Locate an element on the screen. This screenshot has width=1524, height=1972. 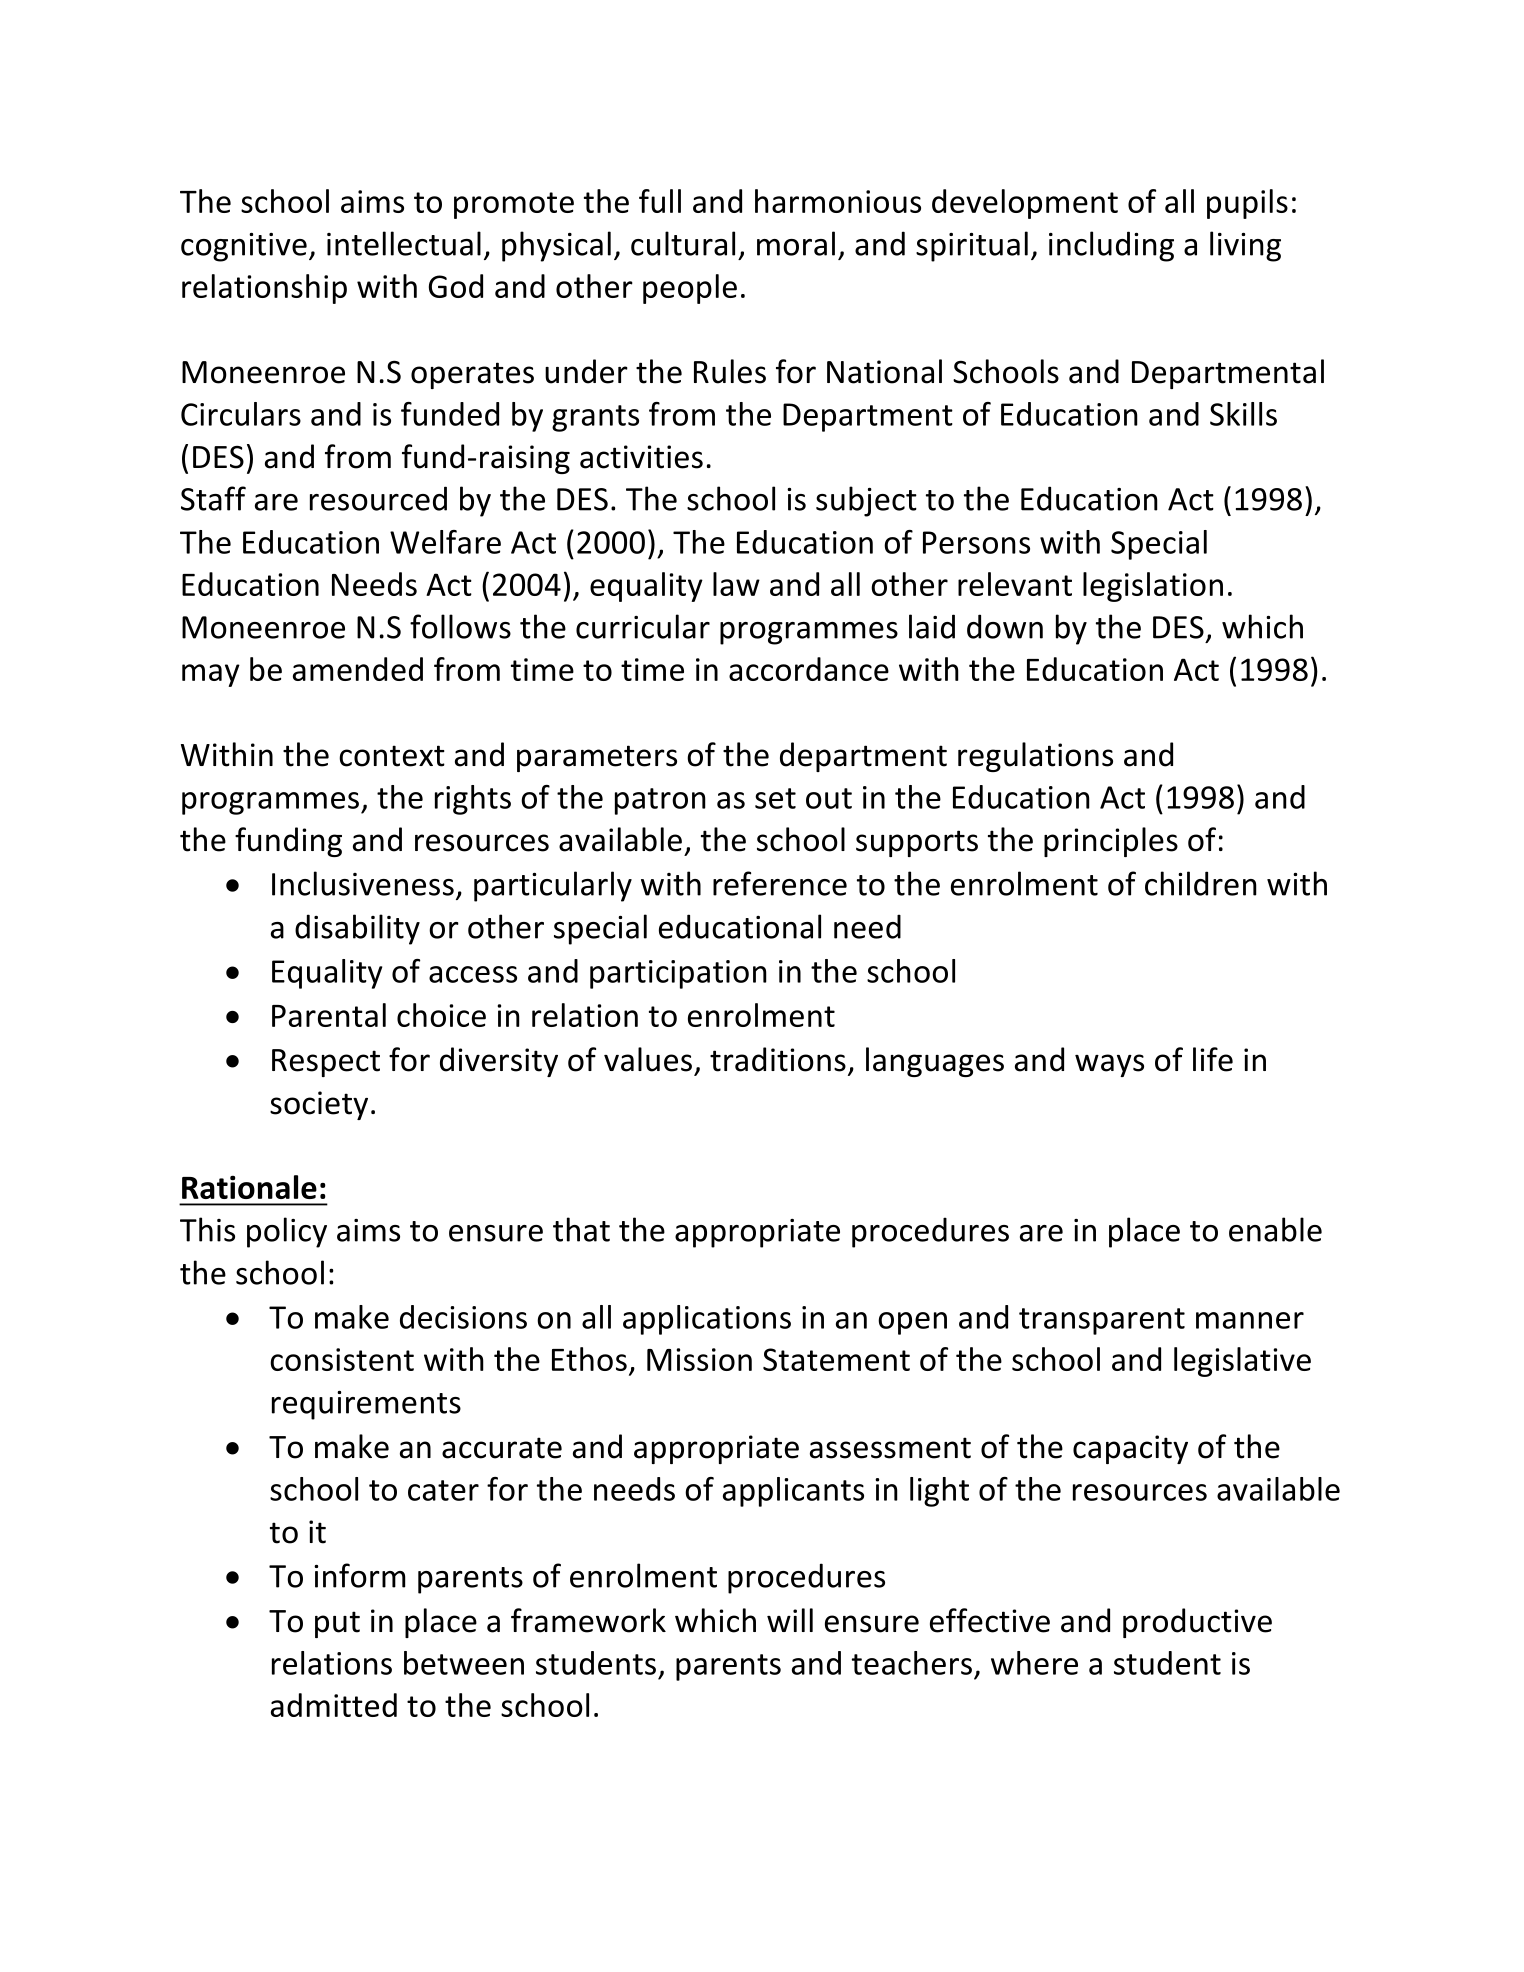
including is located at coordinates (1111, 246).
